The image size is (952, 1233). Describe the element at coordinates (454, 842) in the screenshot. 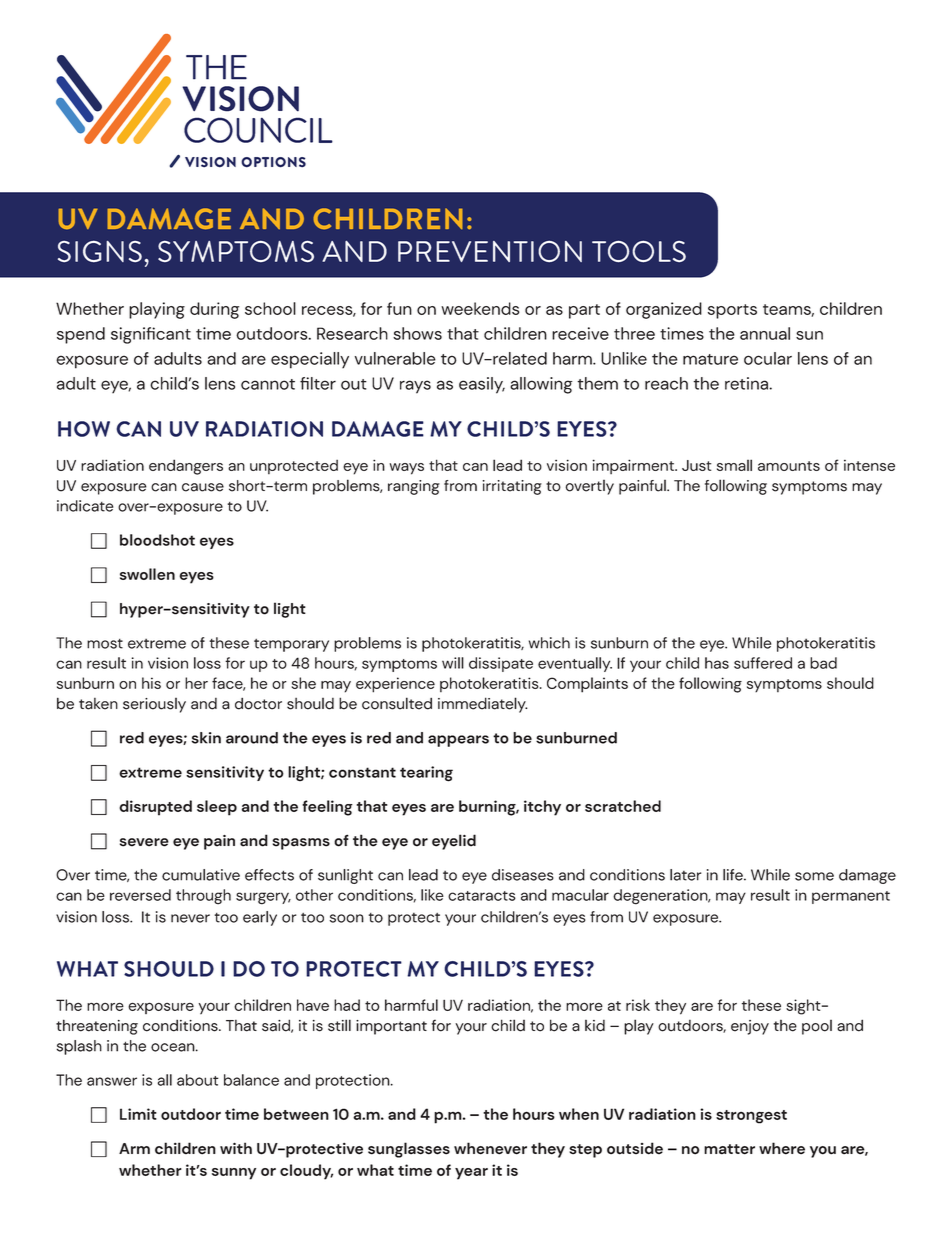

I see `eyelid` at that location.
